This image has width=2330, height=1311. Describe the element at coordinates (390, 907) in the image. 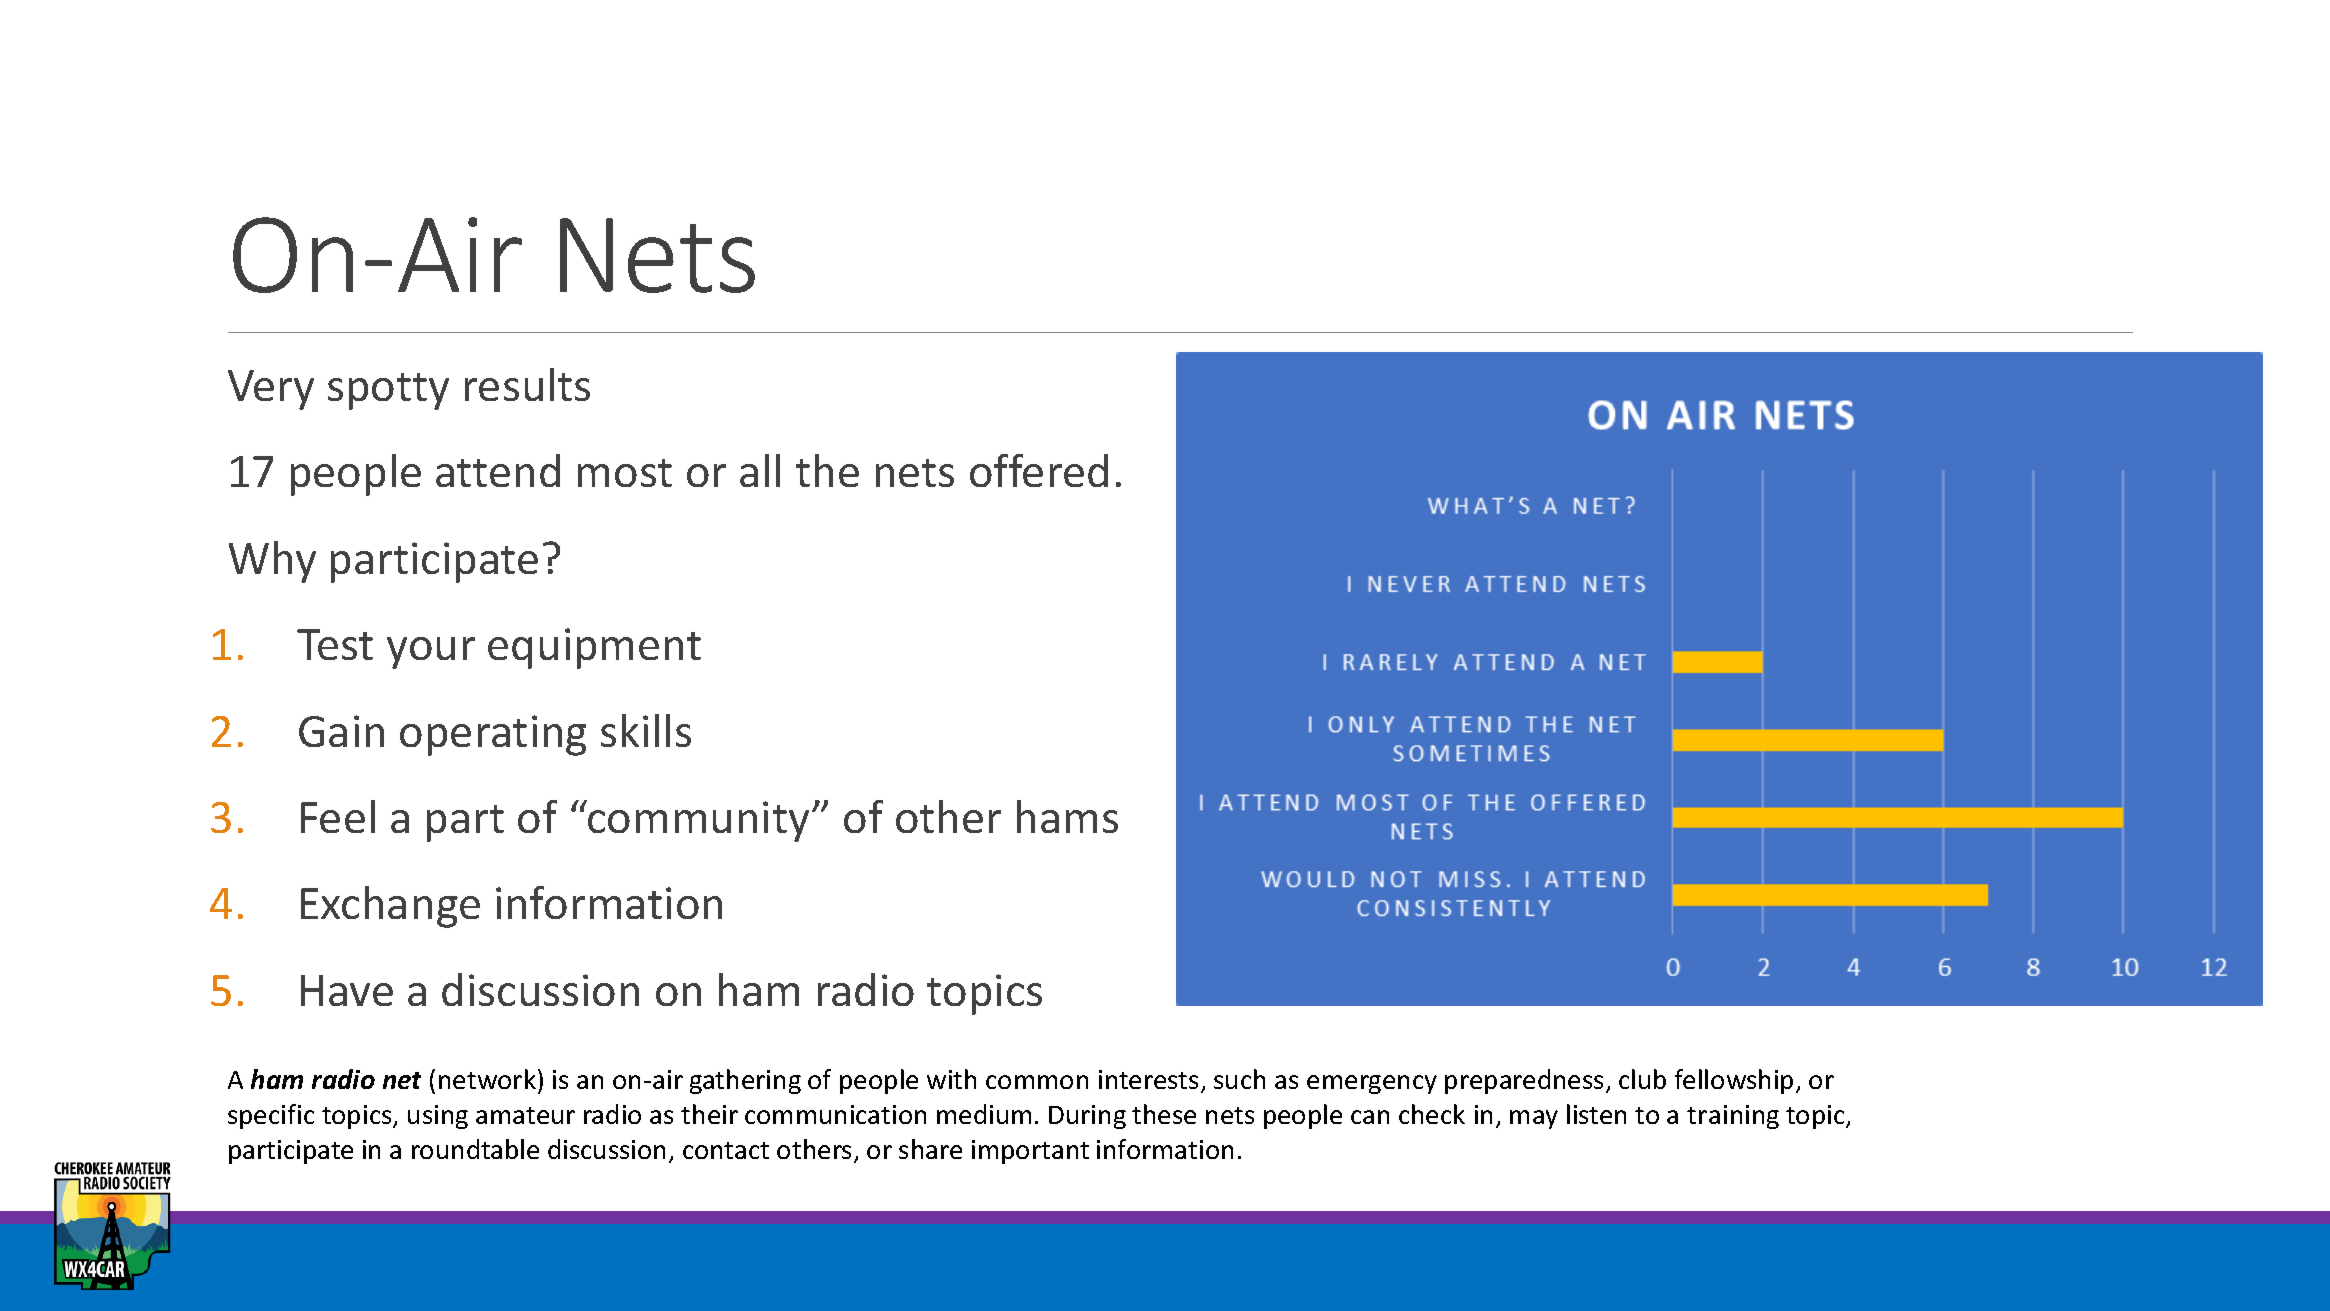

I see `Exchange` at that location.
